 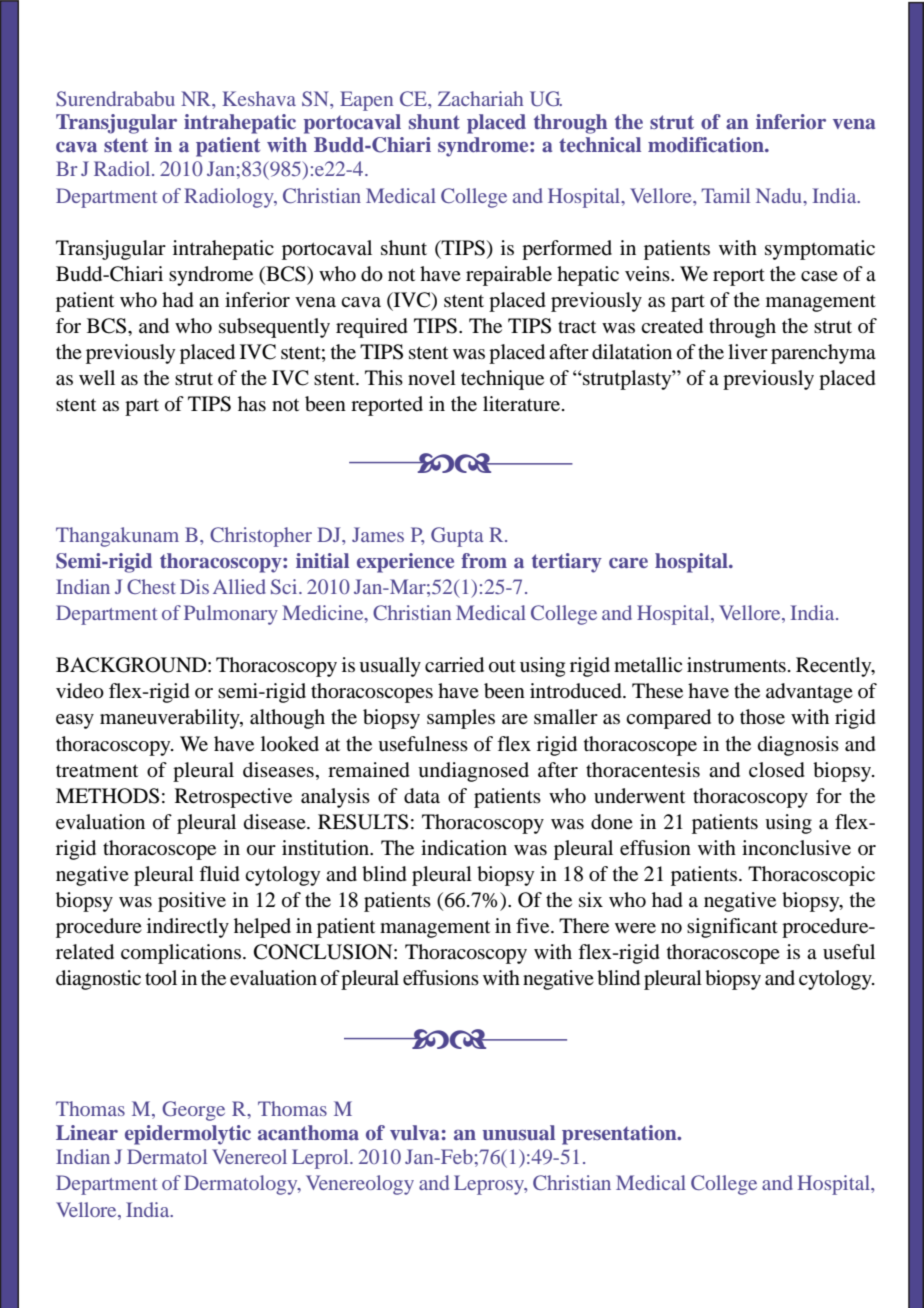 What do you see at coordinates (193, 1111) in the document?
I see `George` at bounding box center [193, 1111].
